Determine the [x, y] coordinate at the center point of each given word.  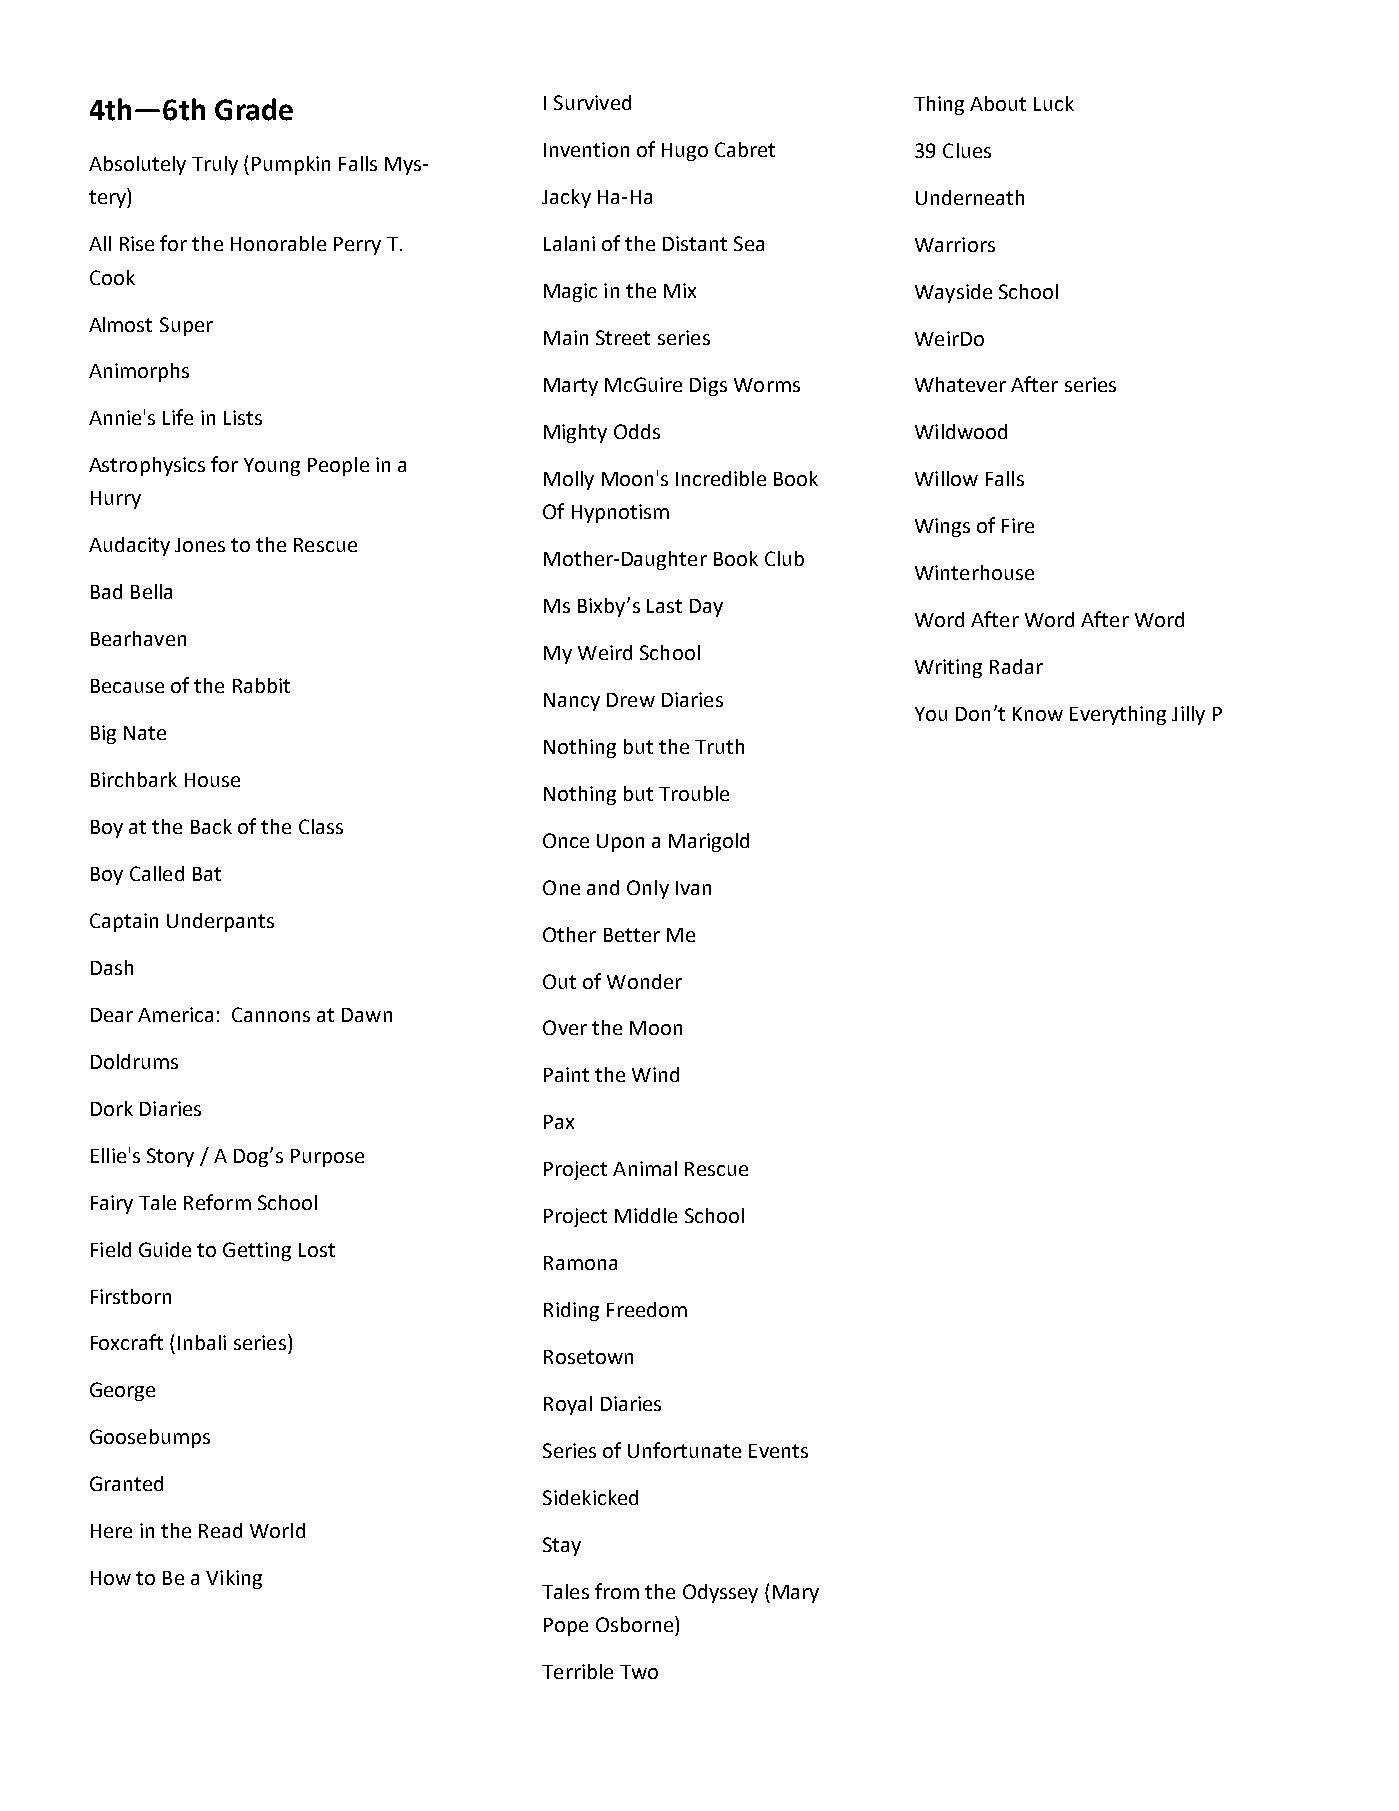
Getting [257, 1251]
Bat [207, 874]
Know [1038, 714]
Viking [234, 1579]
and [603, 887]
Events [778, 1451]
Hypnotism [620, 513]
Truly [215, 165]
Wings [942, 527]
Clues [967, 150]
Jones [200, 545]
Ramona [580, 1263]
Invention [586, 149]
